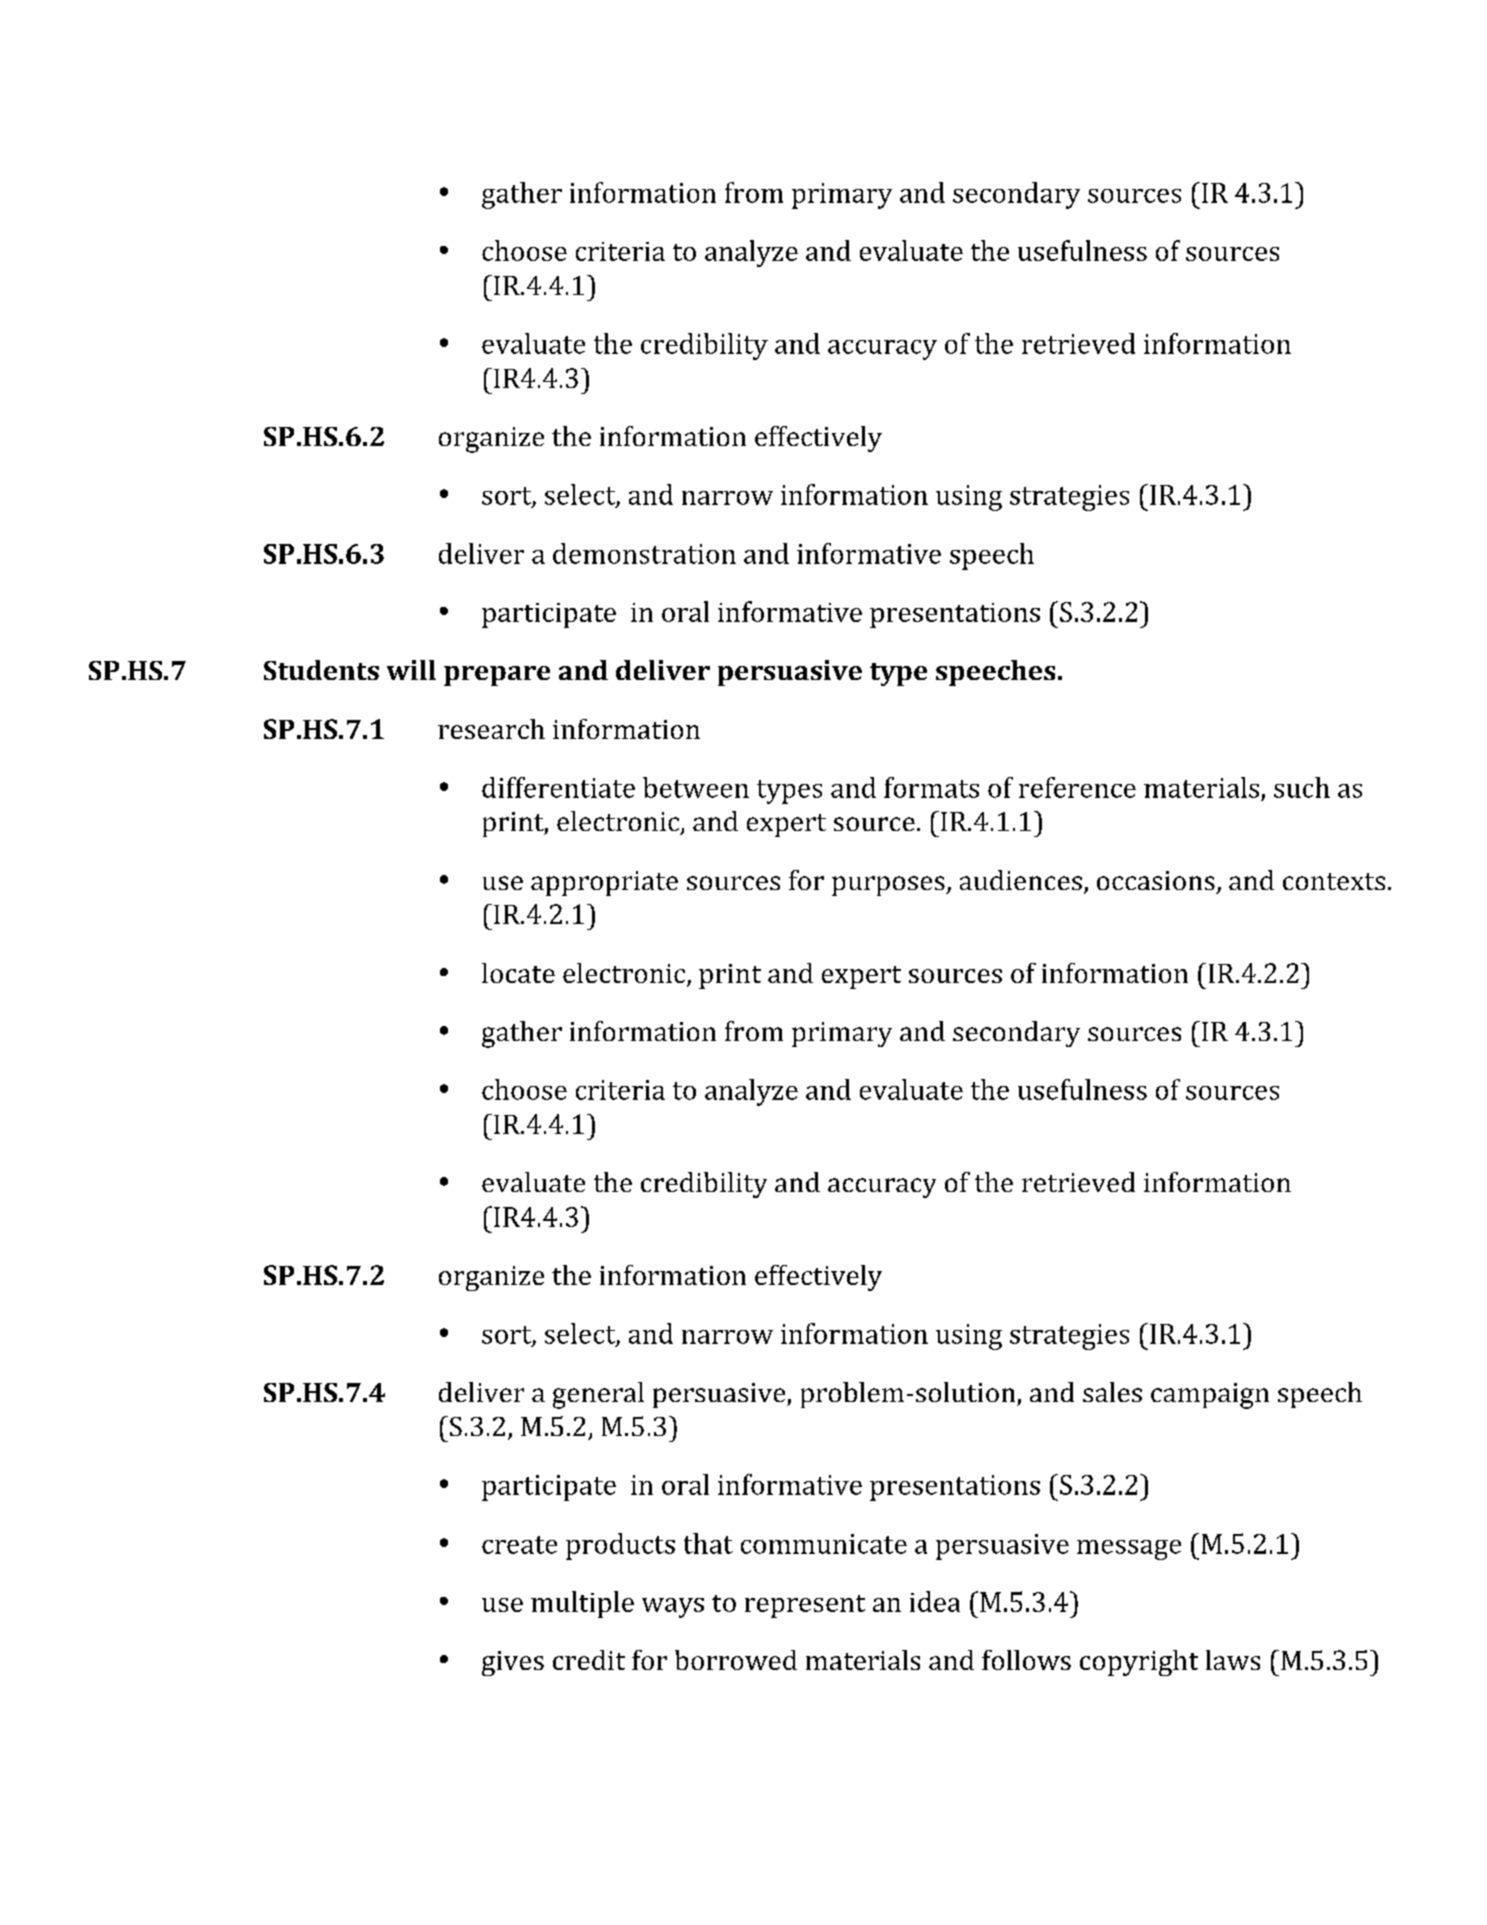 The height and width of the screenshot is (1925, 1487). Describe the element at coordinates (889, 886) in the screenshot. I see `purposes` at that location.
